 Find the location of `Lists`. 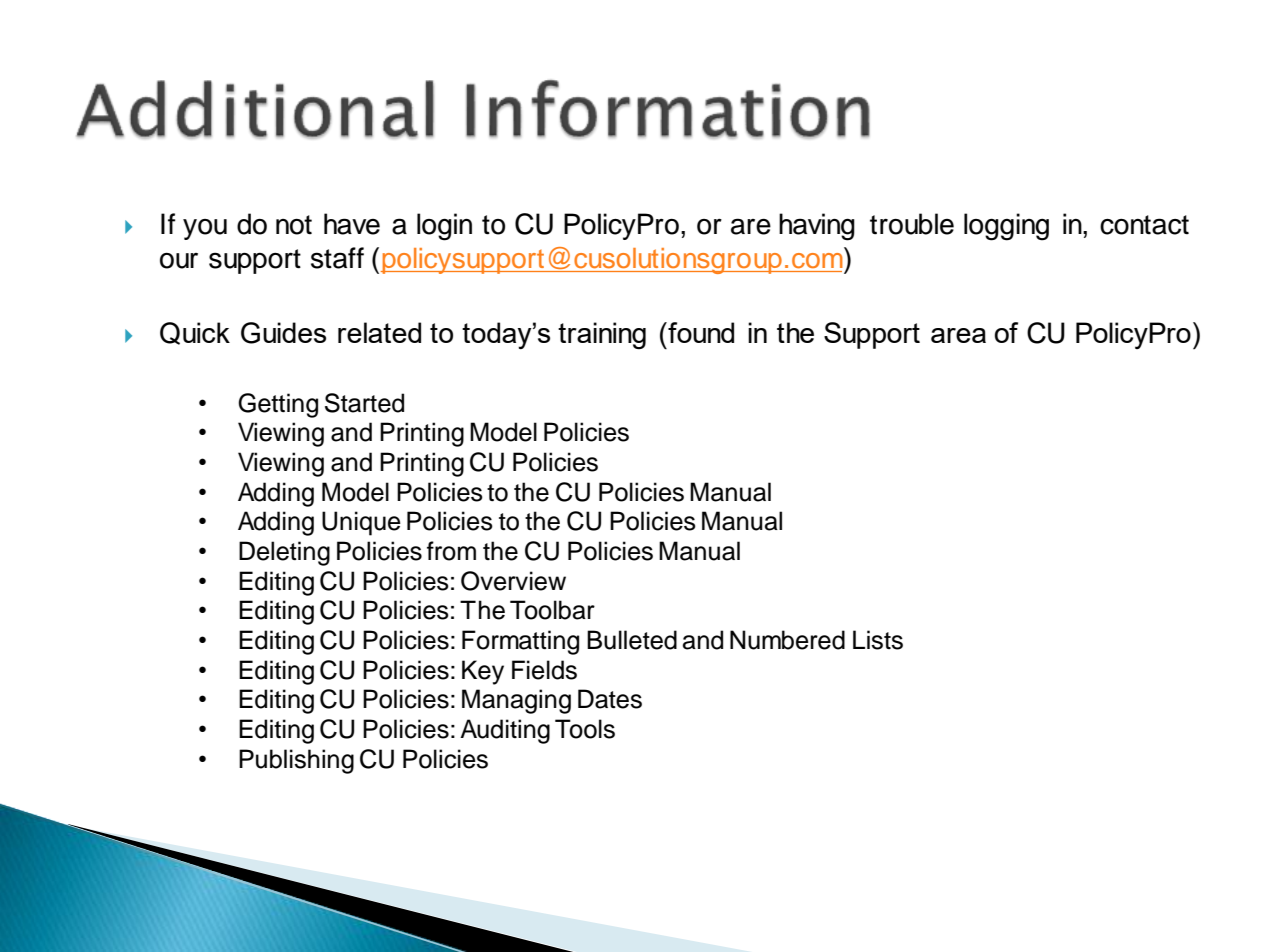

Lists is located at coordinates (878, 640).
